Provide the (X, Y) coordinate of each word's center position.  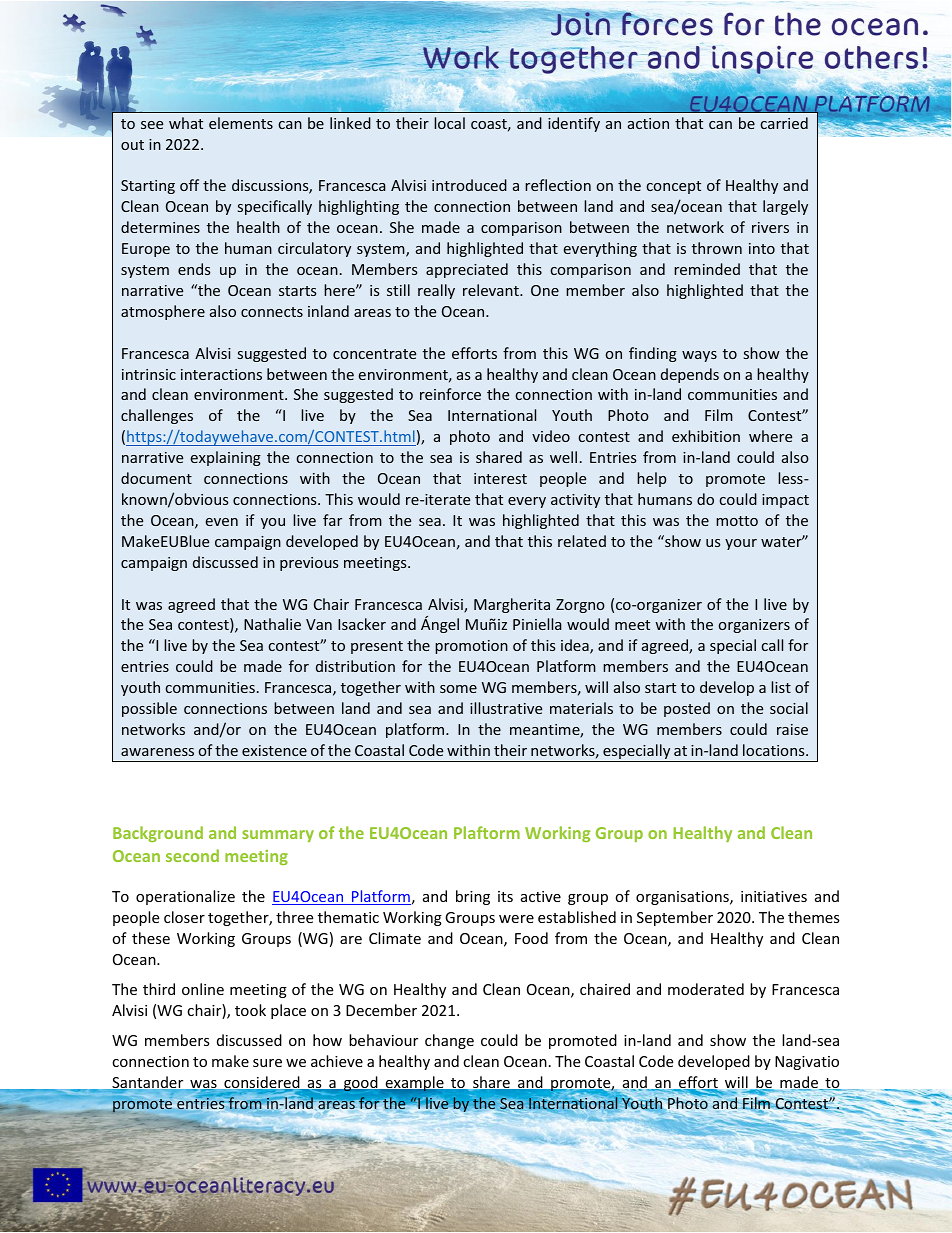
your (741, 544)
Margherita (512, 605)
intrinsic (149, 374)
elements (241, 123)
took (250, 1010)
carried (784, 123)
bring (473, 897)
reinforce (450, 394)
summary (278, 836)
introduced (469, 185)
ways (699, 356)
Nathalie (272, 624)
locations (775, 750)
